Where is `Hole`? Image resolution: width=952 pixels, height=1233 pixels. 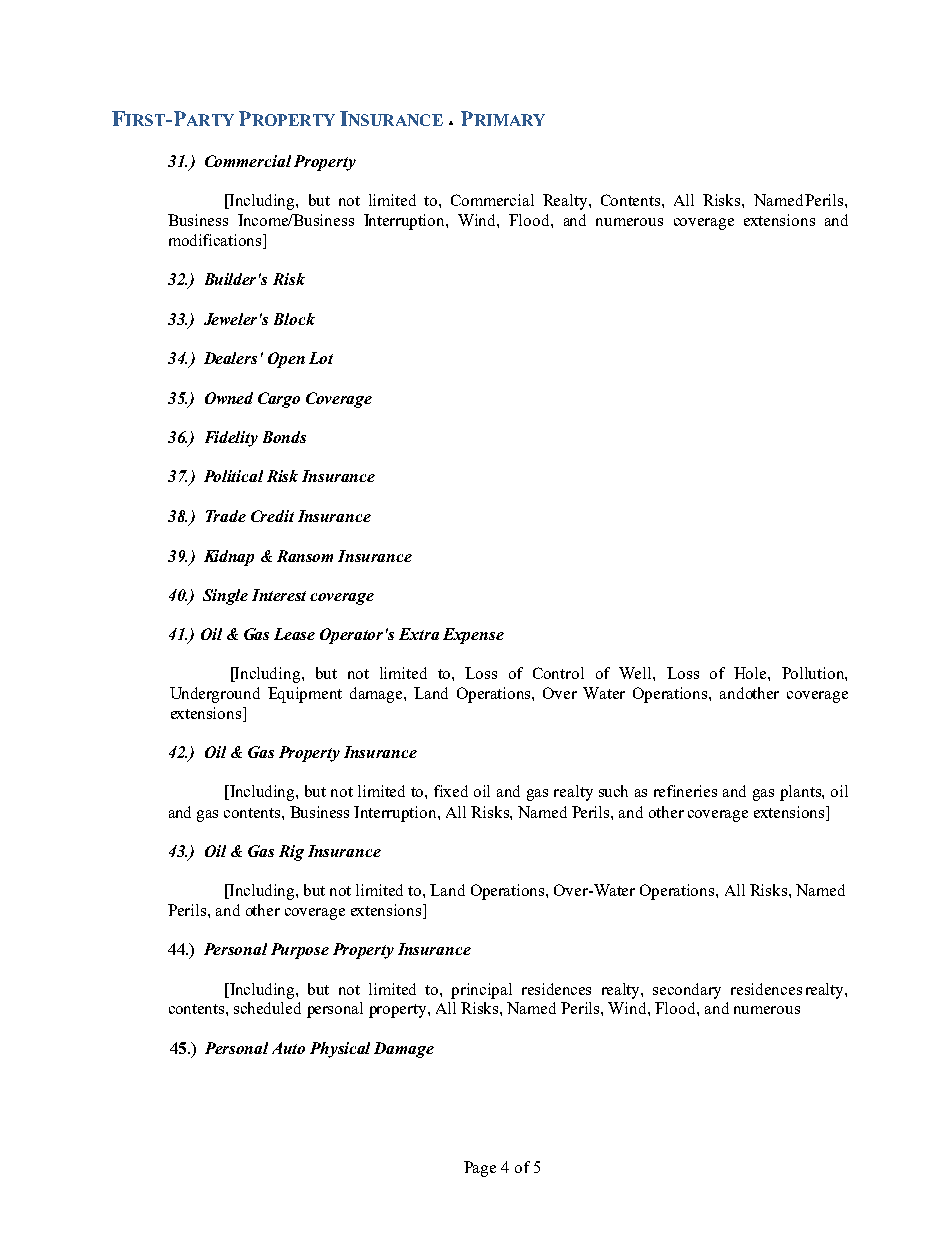 Hole is located at coordinates (751, 673).
